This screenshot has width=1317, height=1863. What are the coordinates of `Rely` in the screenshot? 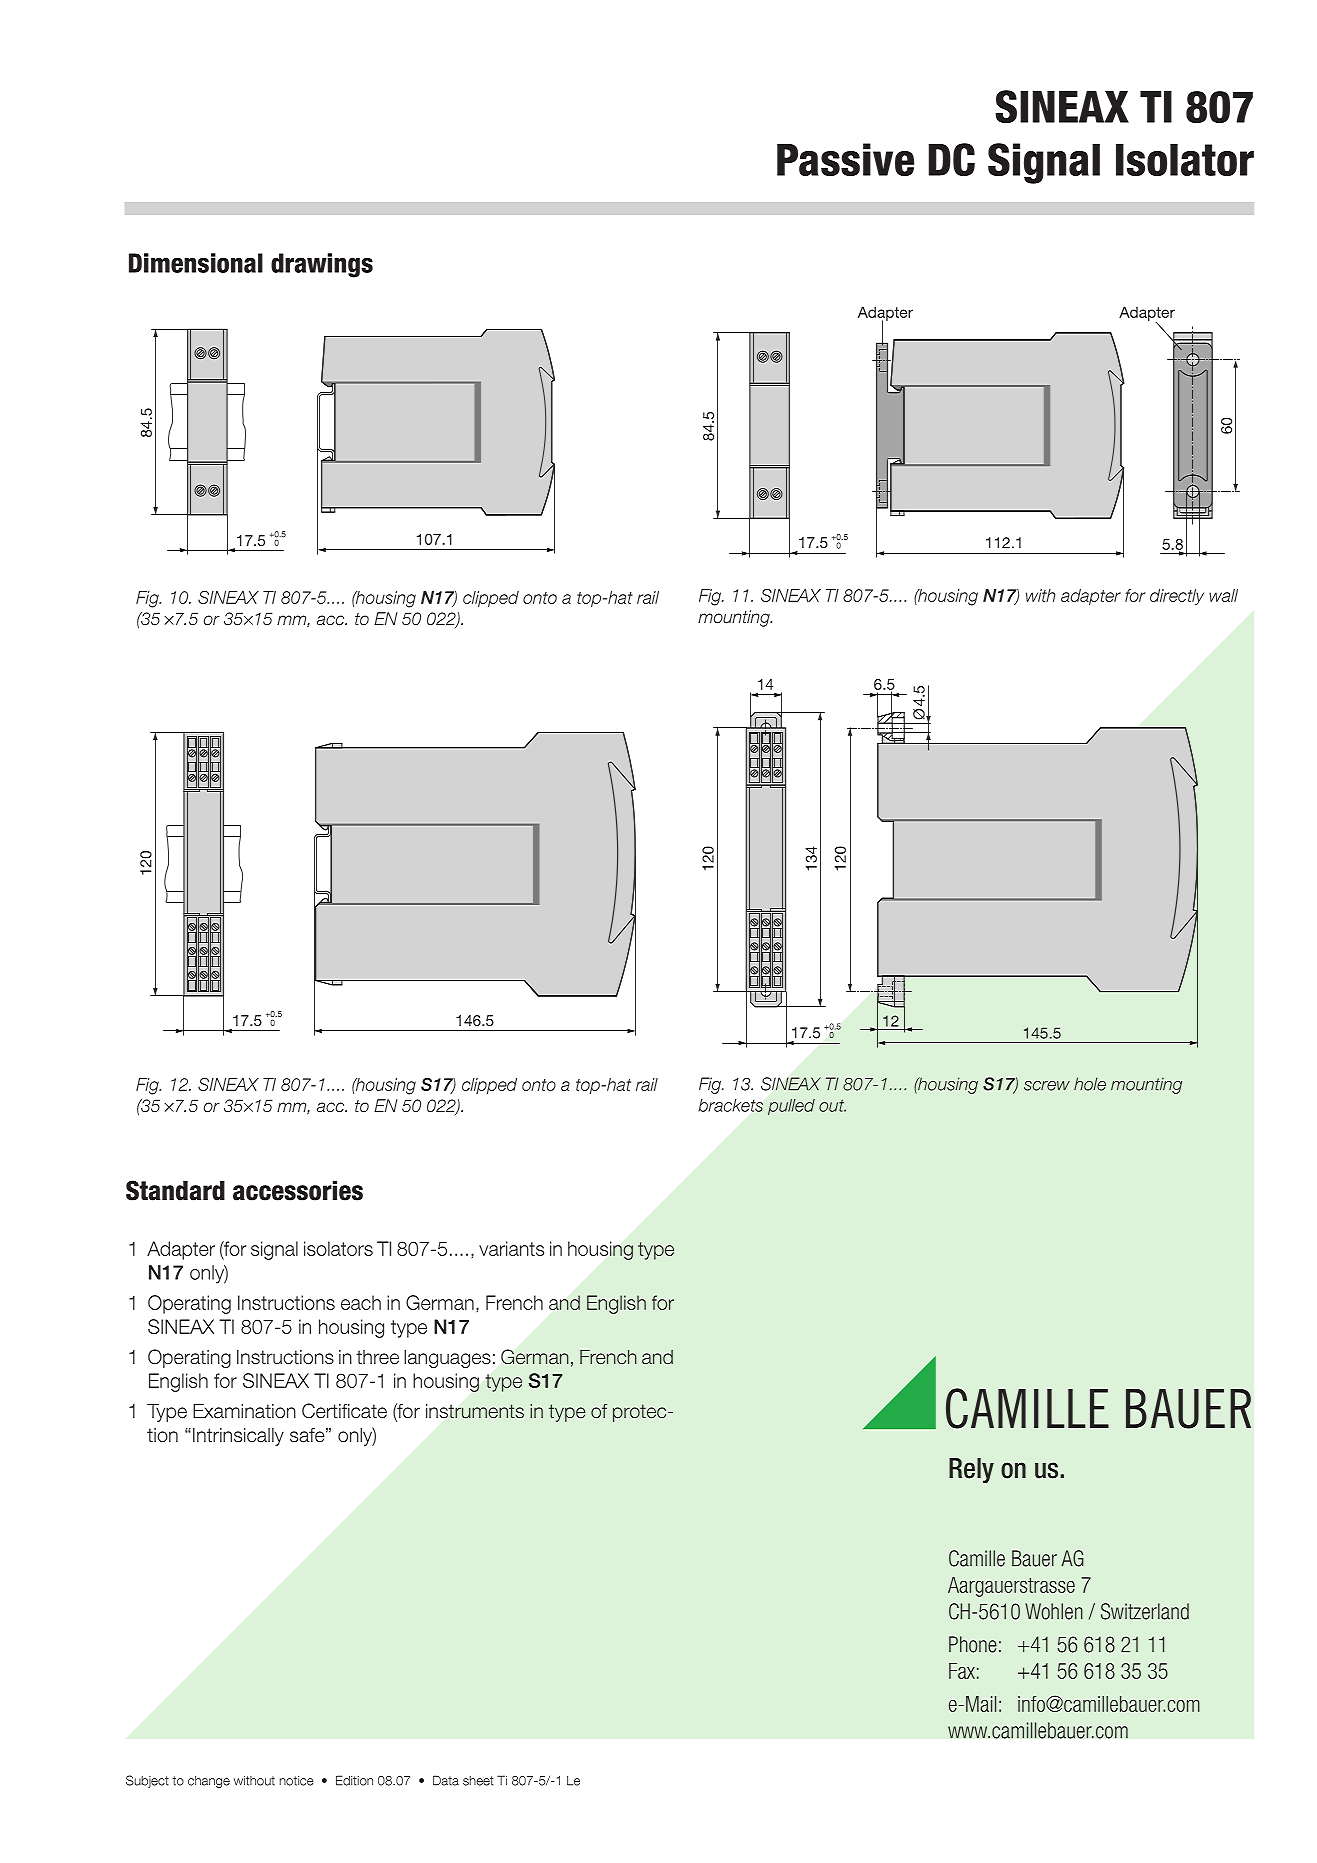 It's located at (971, 1470).
